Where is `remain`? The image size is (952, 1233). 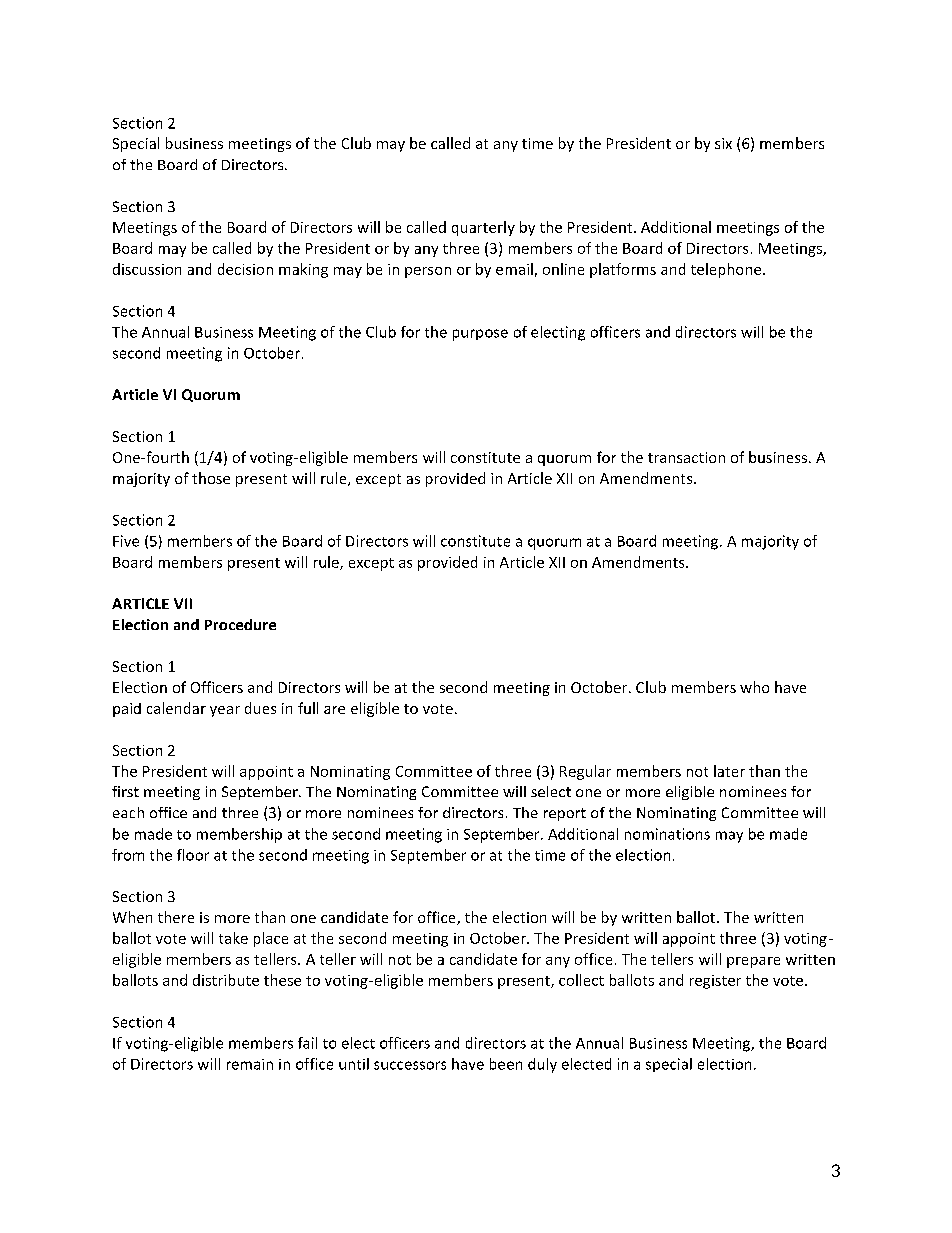
remain is located at coordinates (250, 1064).
